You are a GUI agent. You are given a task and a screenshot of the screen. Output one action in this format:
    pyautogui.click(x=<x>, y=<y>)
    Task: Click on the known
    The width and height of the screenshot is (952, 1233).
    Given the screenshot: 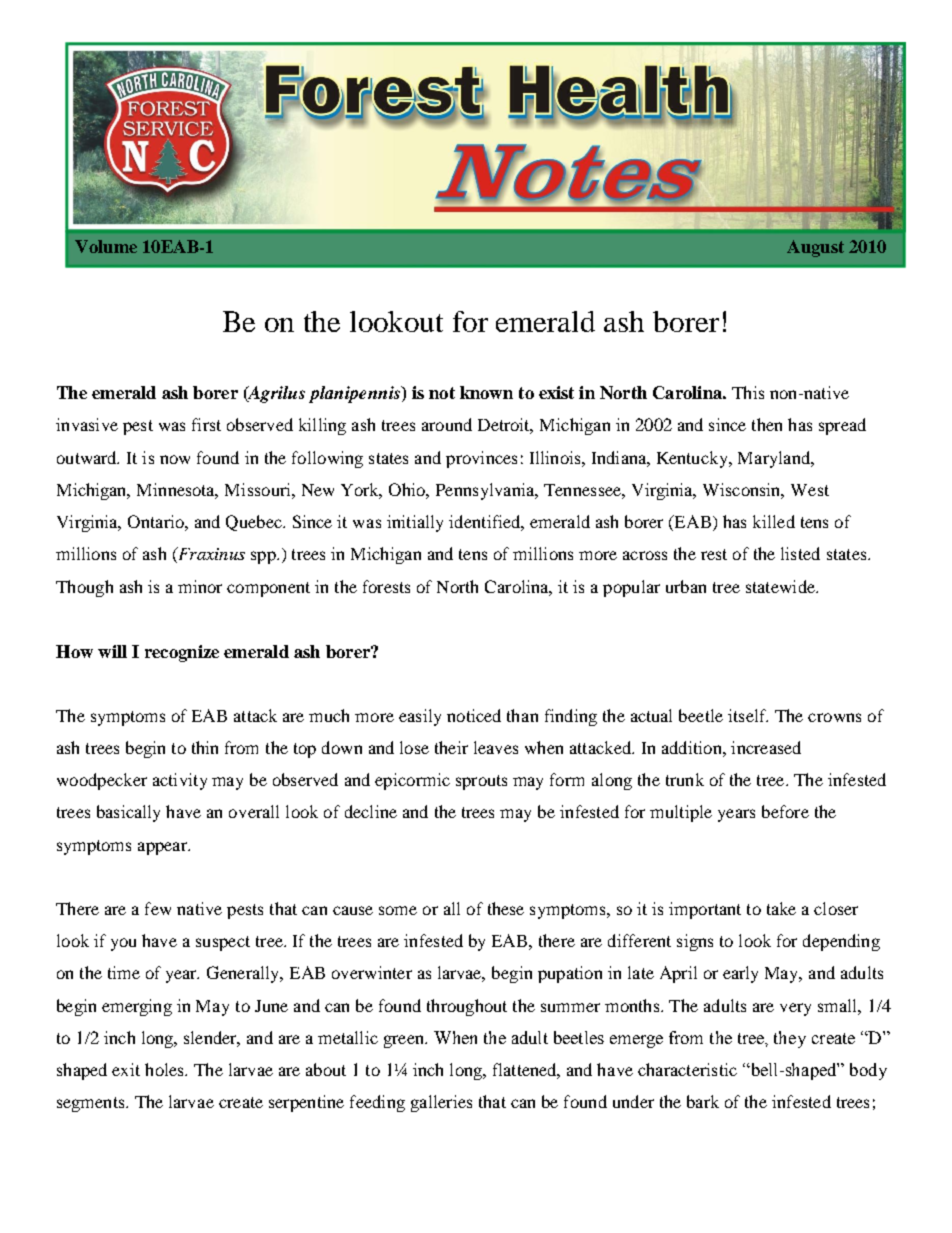 What is the action you would take?
    pyautogui.click(x=486, y=392)
